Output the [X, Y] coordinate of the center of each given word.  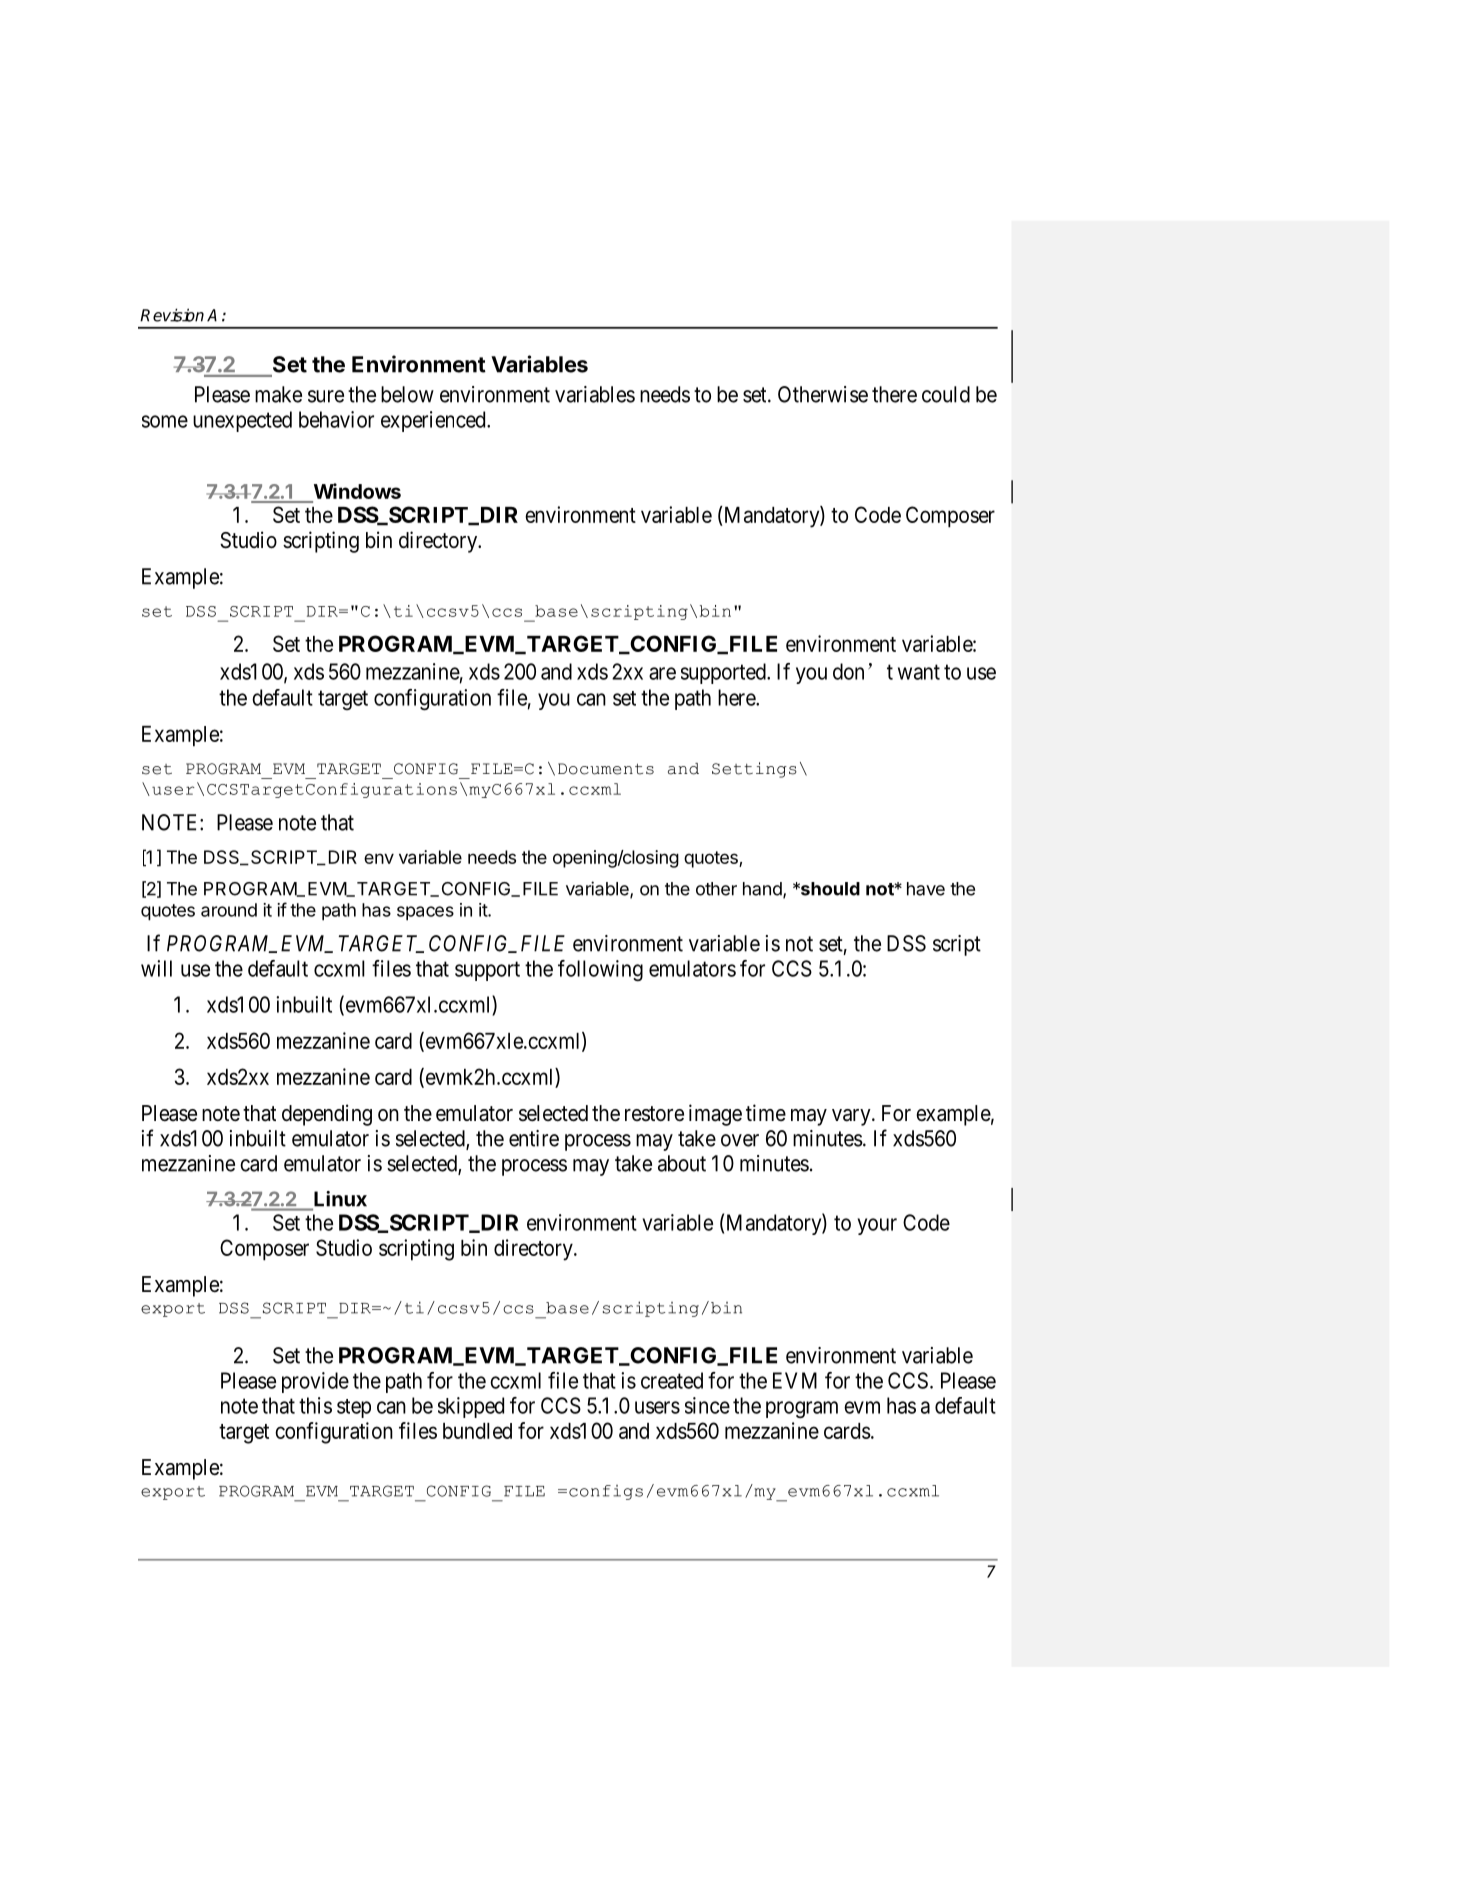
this [315, 1405]
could [946, 394]
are [662, 673]
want [919, 672]
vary [852, 1117]
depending [327, 1115]
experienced [434, 421]
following [600, 970]
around [229, 910]
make [278, 394]
